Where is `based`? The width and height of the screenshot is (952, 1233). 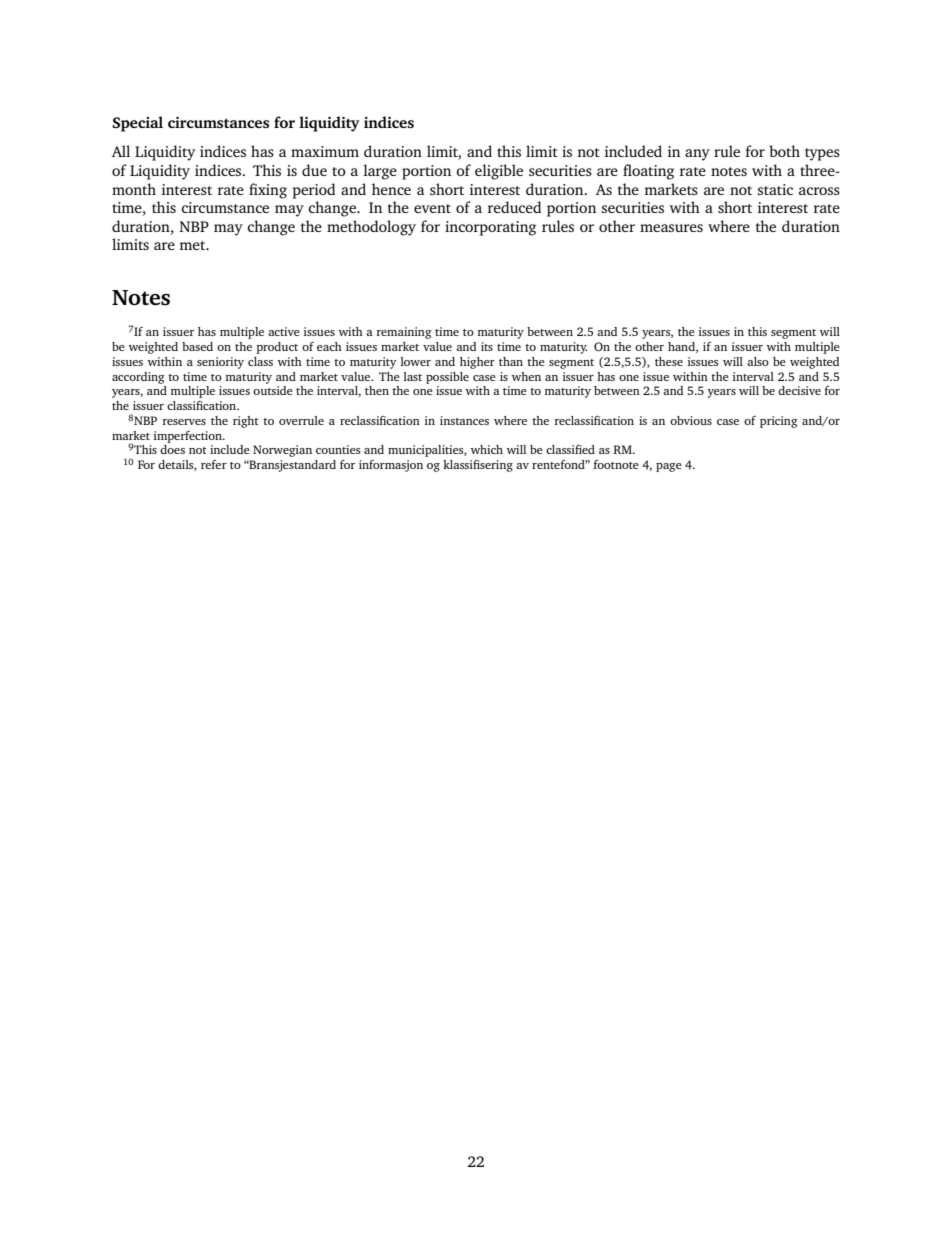
based is located at coordinates (197, 346).
